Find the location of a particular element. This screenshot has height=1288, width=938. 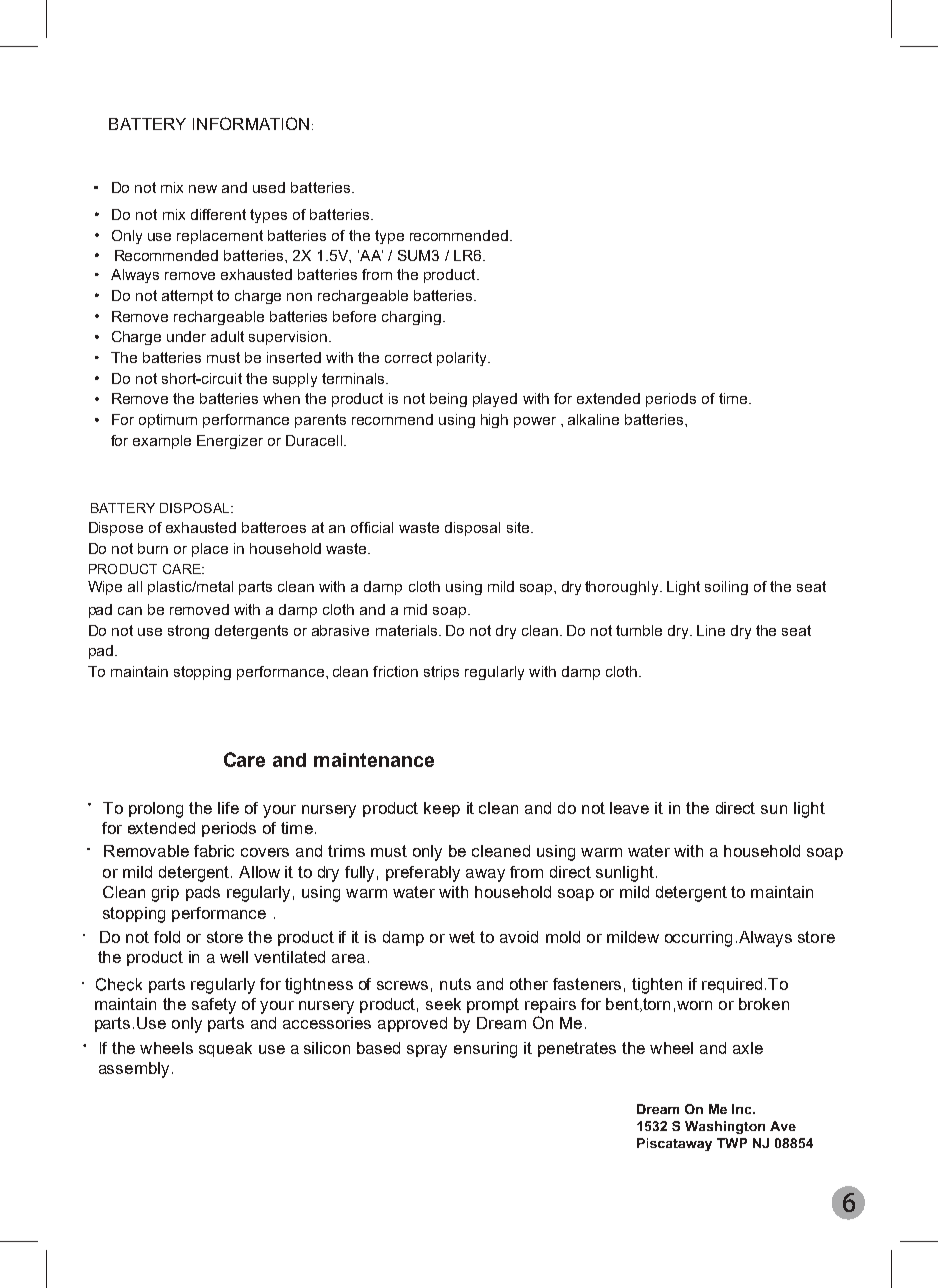

new is located at coordinates (203, 189).
